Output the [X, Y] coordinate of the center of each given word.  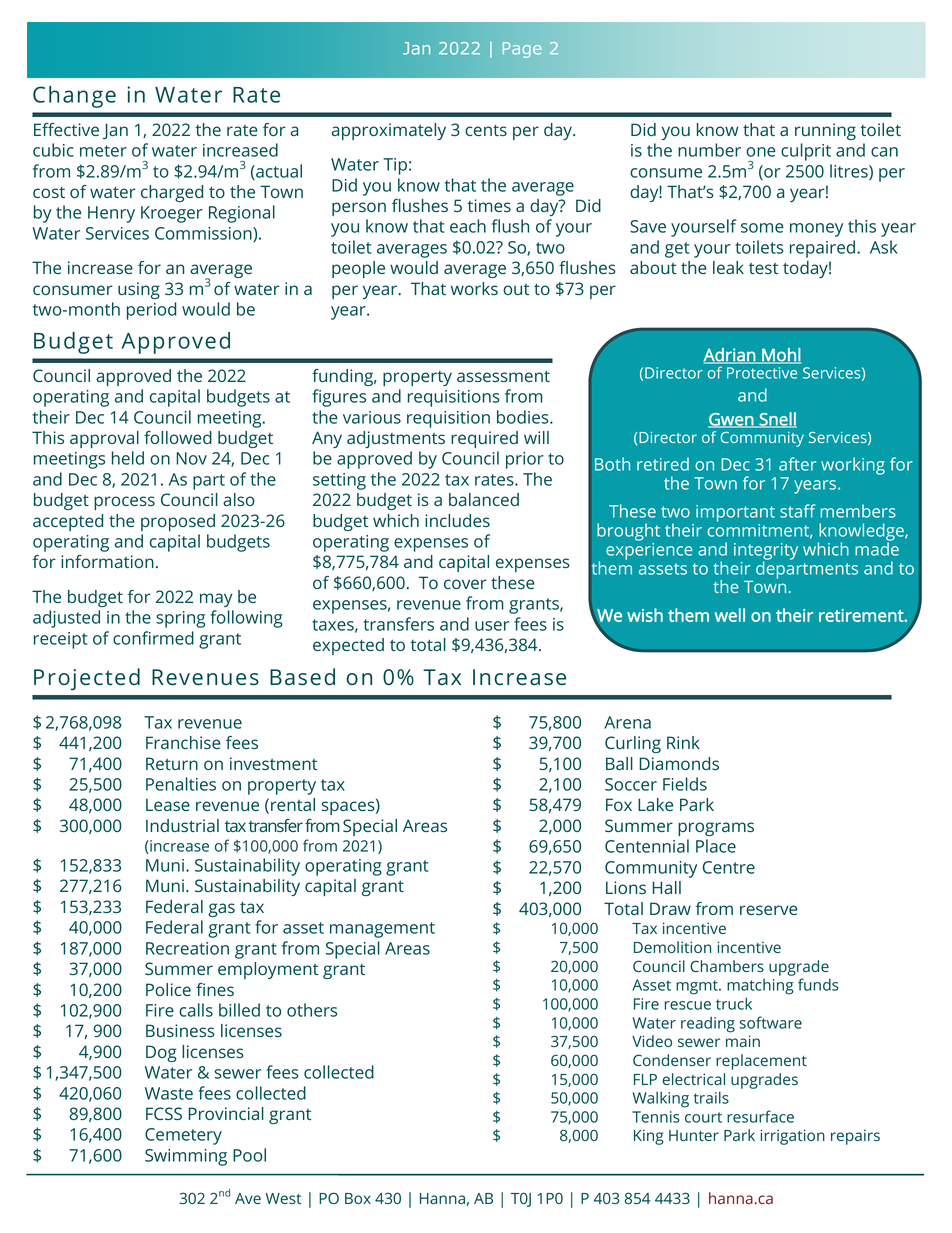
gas [221, 910]
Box [358, 1198]
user [492, 626]
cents [486, 130]
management [382, 930]
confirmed [153, 638]
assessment [503, 376]
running [825, 131]
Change [74, 97]
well [730, 615]
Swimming [186, 1157]
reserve [769, 910]
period [151, 311]
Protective [762, 373]
